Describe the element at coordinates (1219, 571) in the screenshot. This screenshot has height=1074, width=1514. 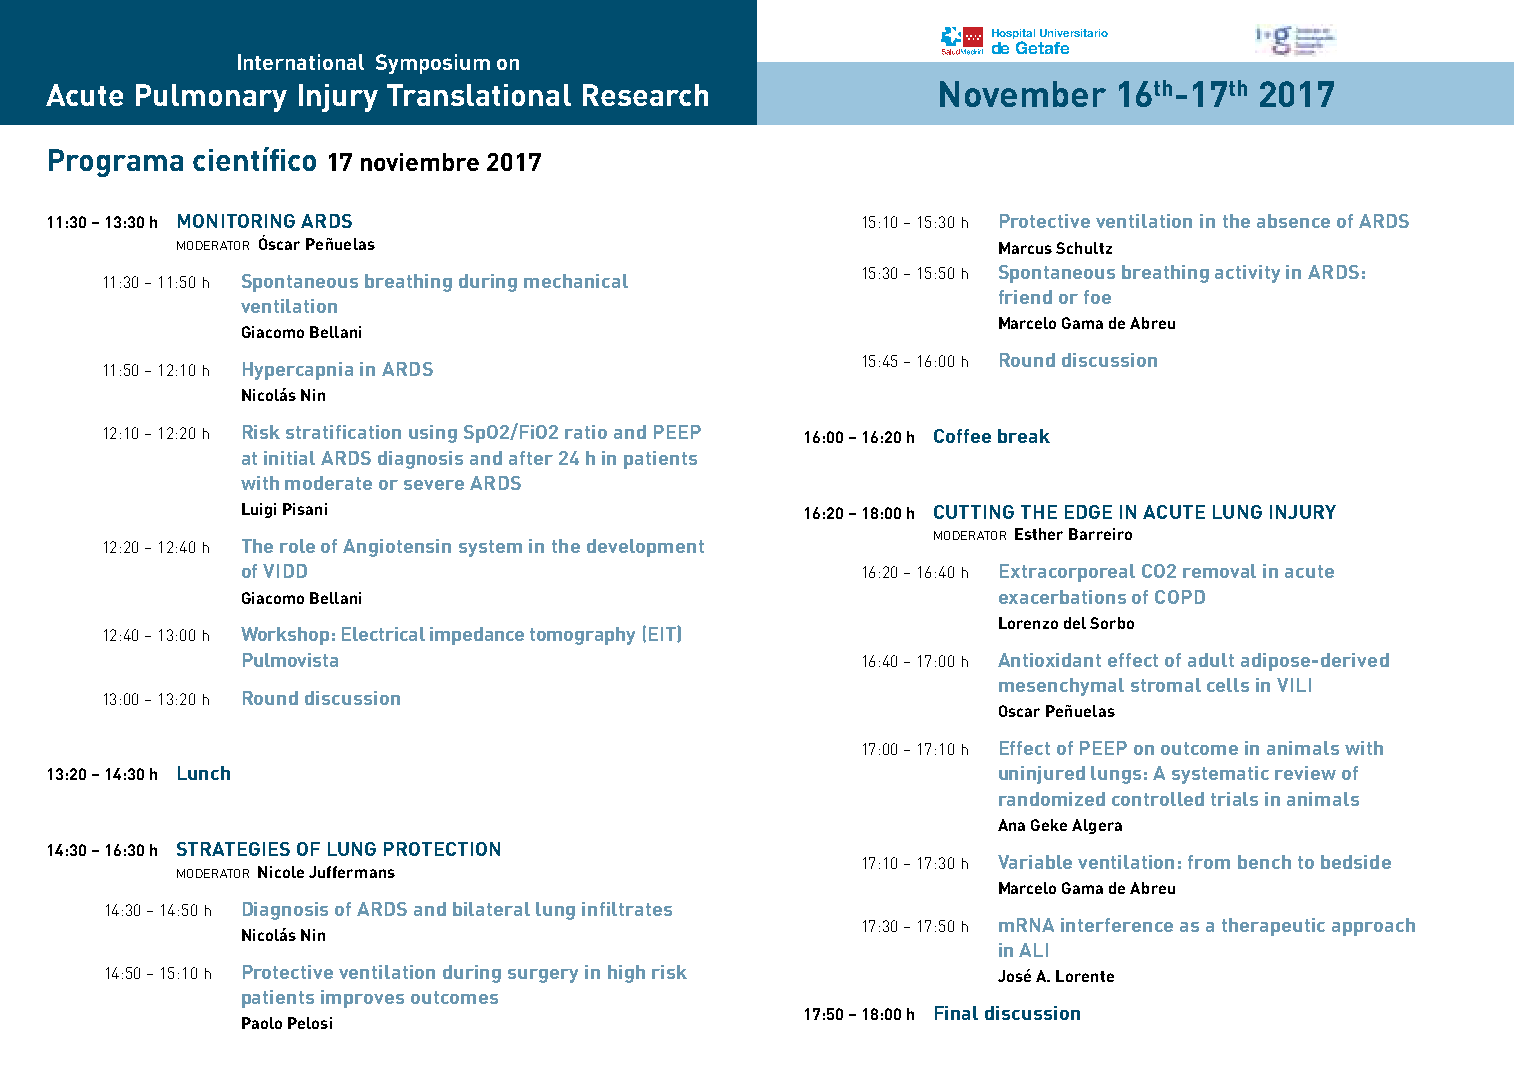
I see `removal` at that location.
